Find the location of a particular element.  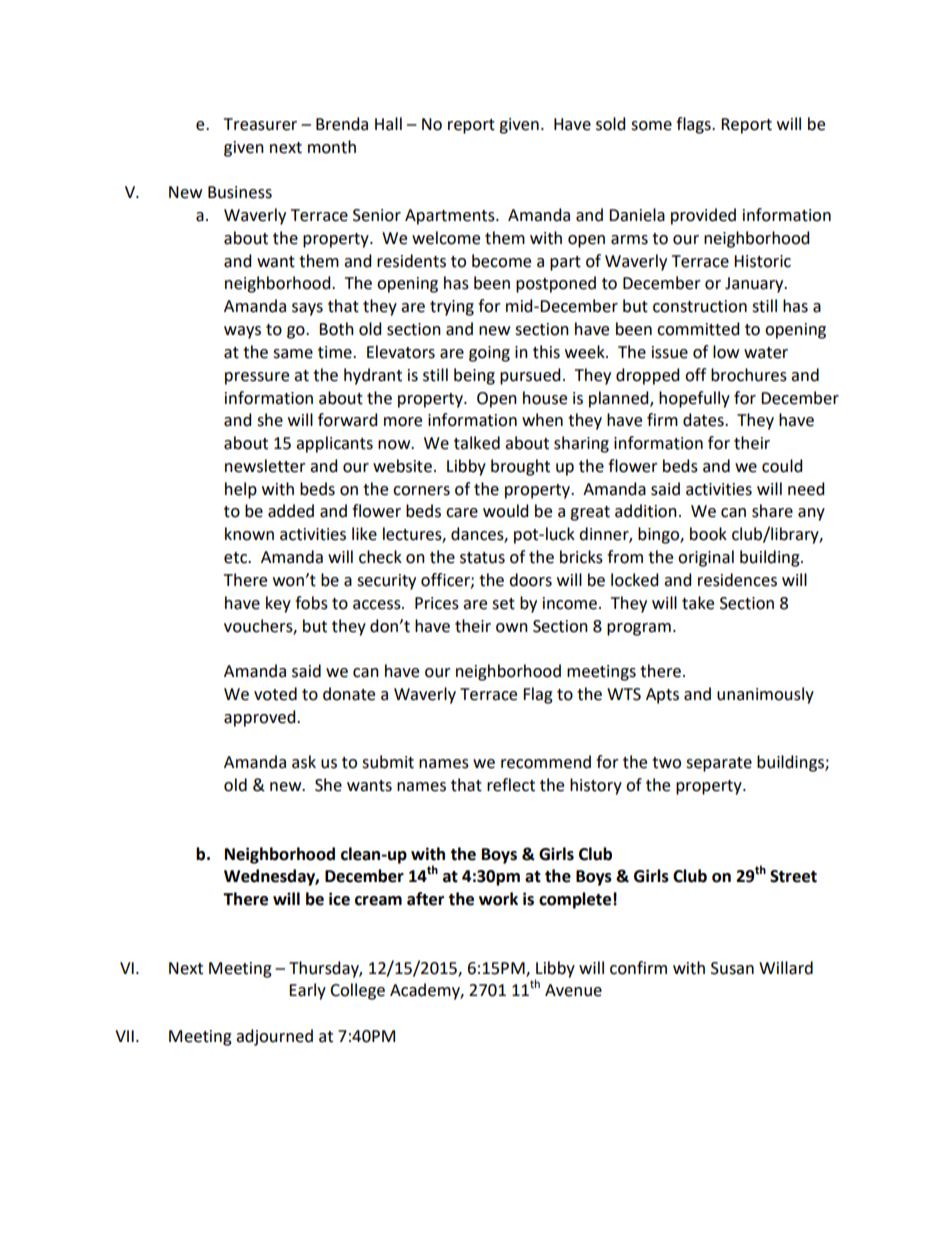

Avenue is located at coordinates (573, 990).
